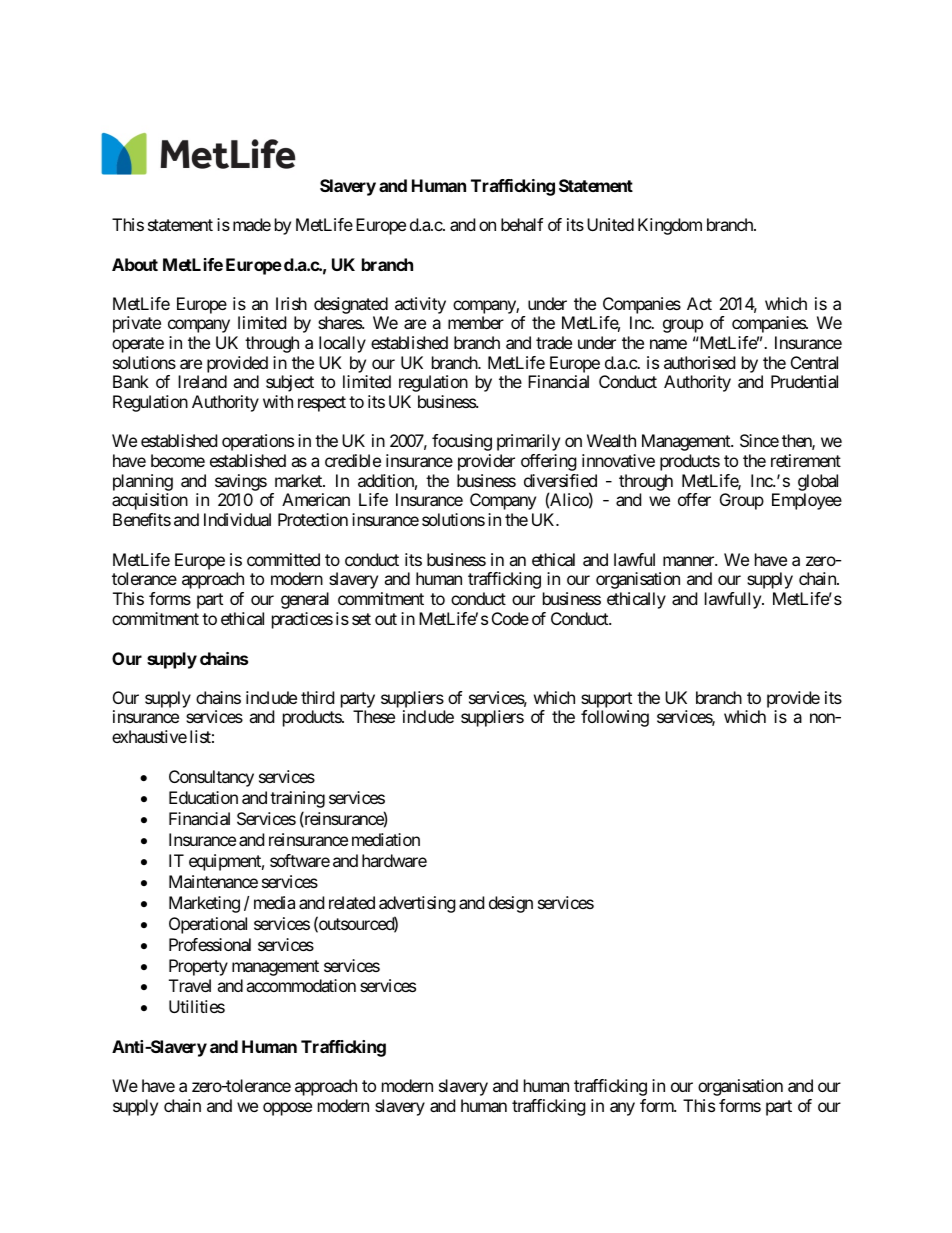 This screenshot has height=1233, width=952. What do you see at coordinates (198, 967) in the screenshot?
I see `Property` at bounding box center [198, 967].
